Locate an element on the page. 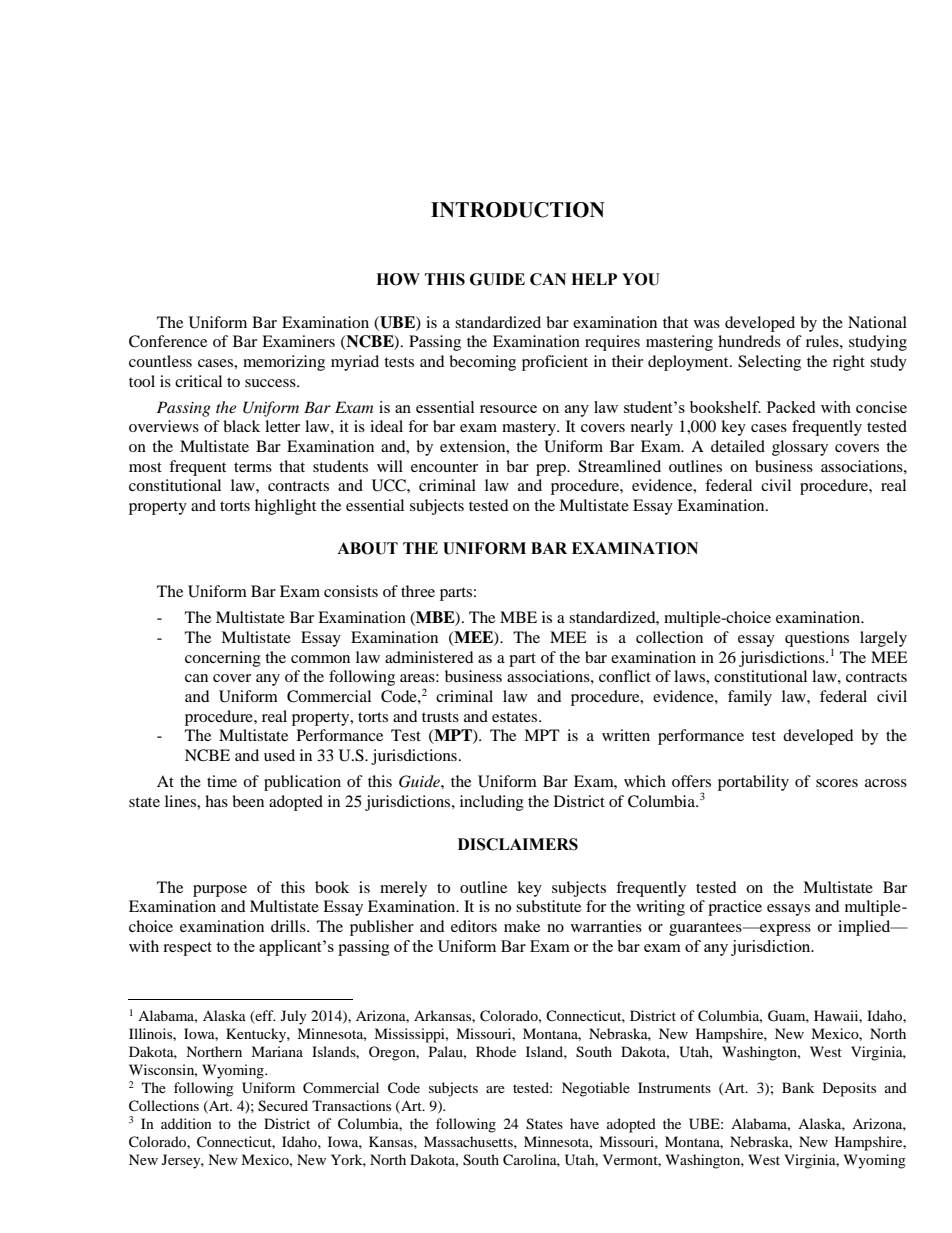 The image size is (952, 1233). Secured is located at coordinates (283, 1106).
